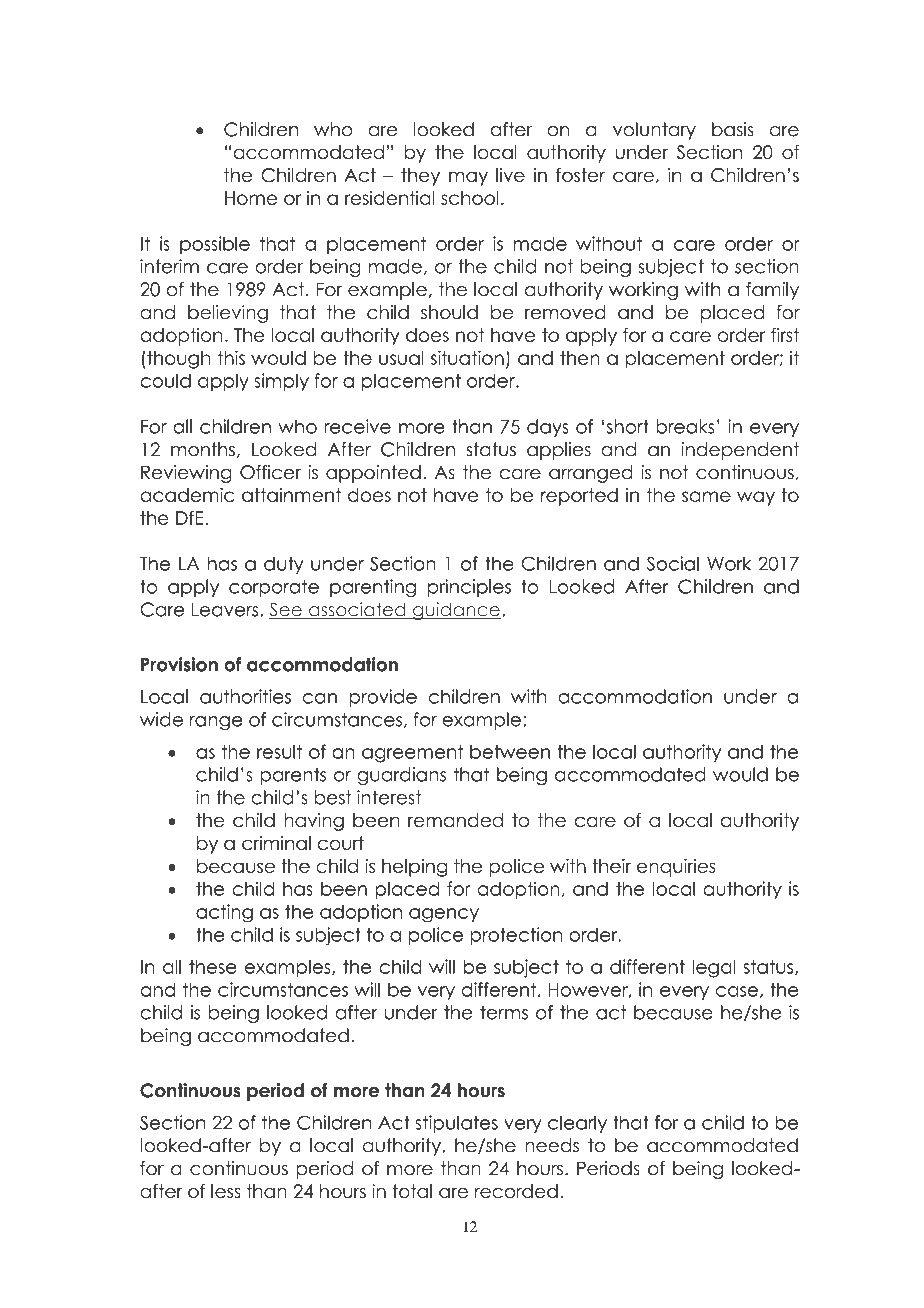 The image size is (924, 1308). What do you see at coordinates (226, 1191) in the image?
I see `less` at bounding box center [226, 1191].
